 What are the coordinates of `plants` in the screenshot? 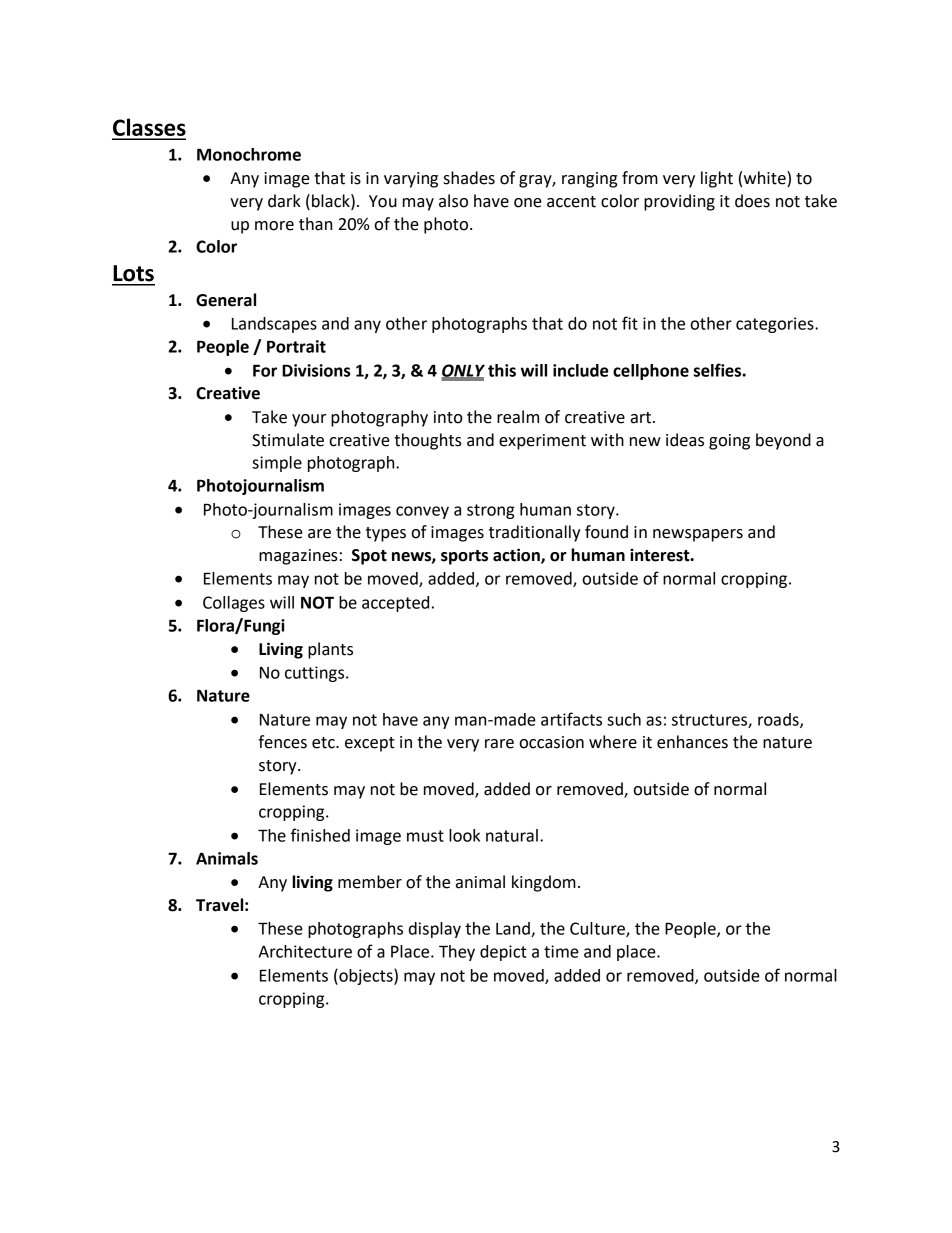 It's located at (330, 650).
